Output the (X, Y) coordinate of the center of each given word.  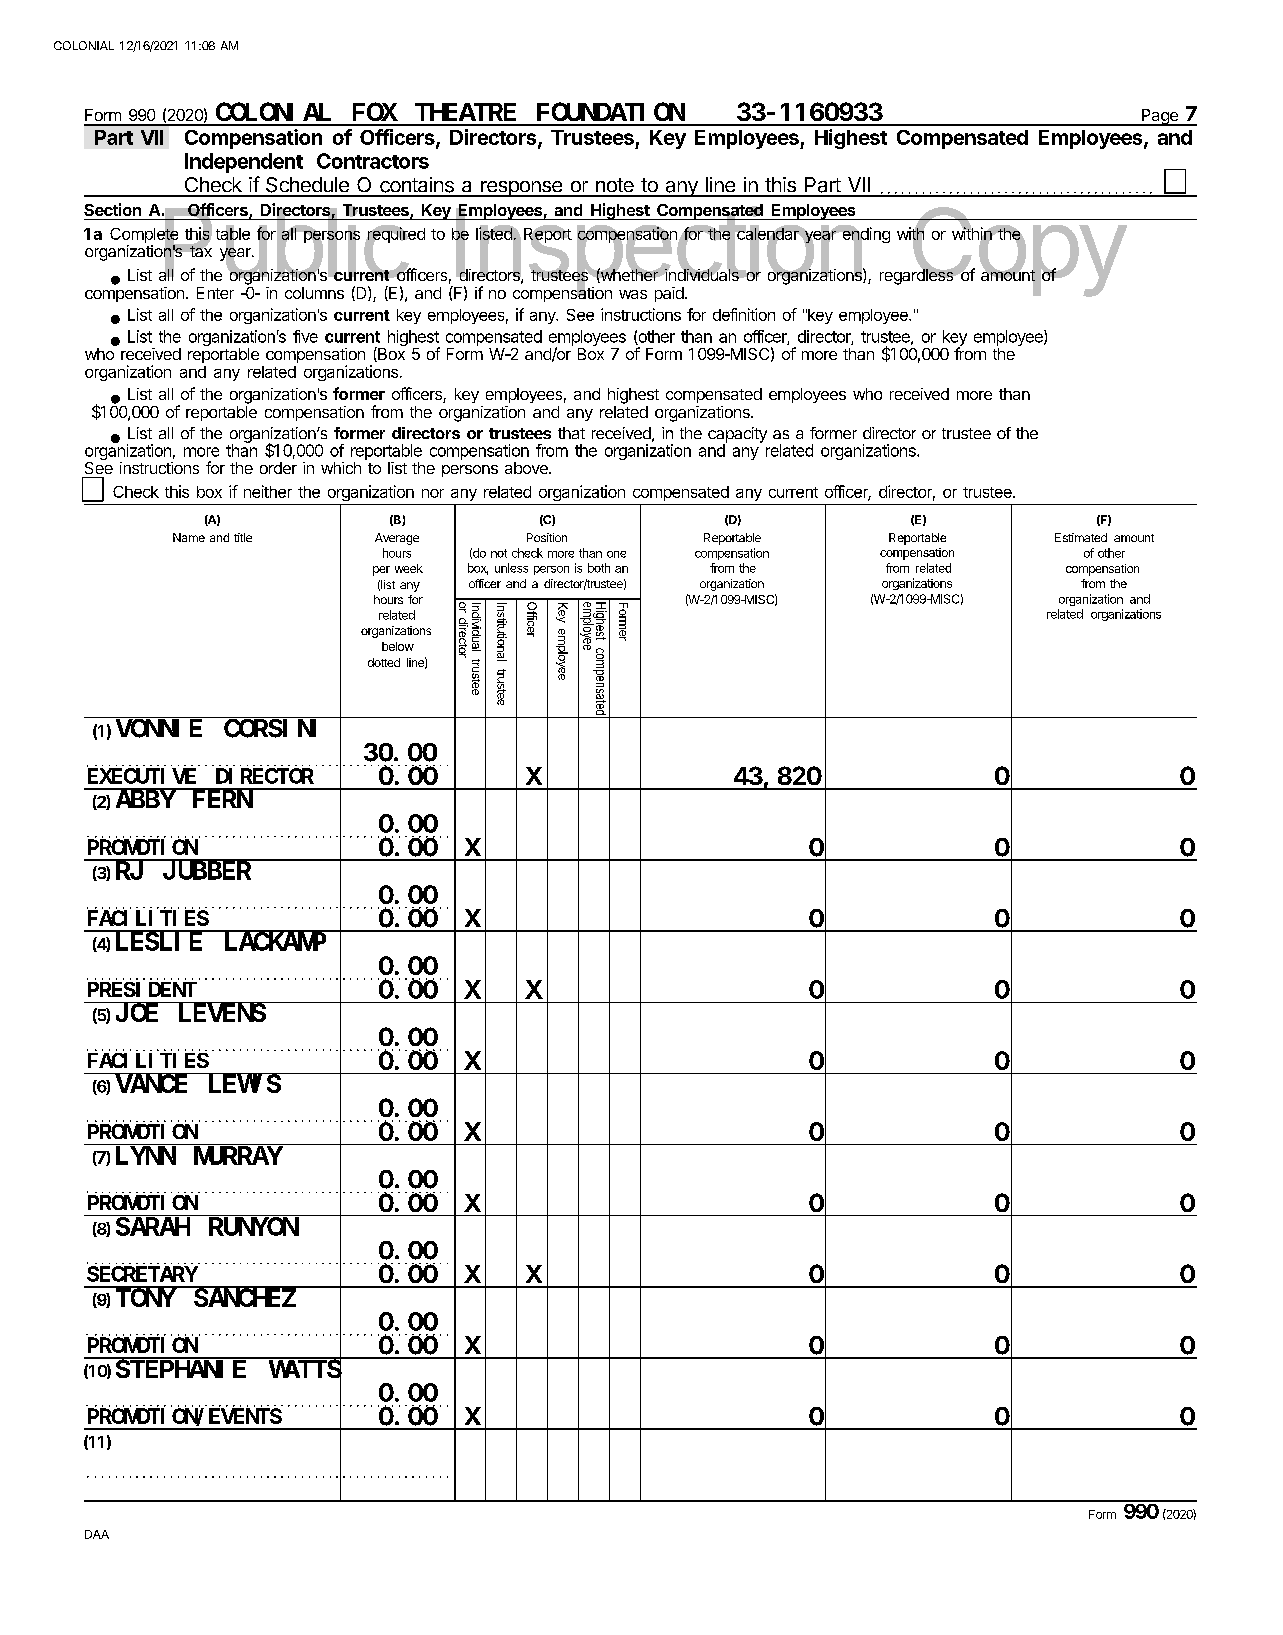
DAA (97, 1534)
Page (1160, 117)
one (616, 554)
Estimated (1081, 537)
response (521, 189)
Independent (244, 163)
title (243, 537)
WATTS (305, 1370)
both (599, 568)
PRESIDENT (142, 989)
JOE (137, 1013)
